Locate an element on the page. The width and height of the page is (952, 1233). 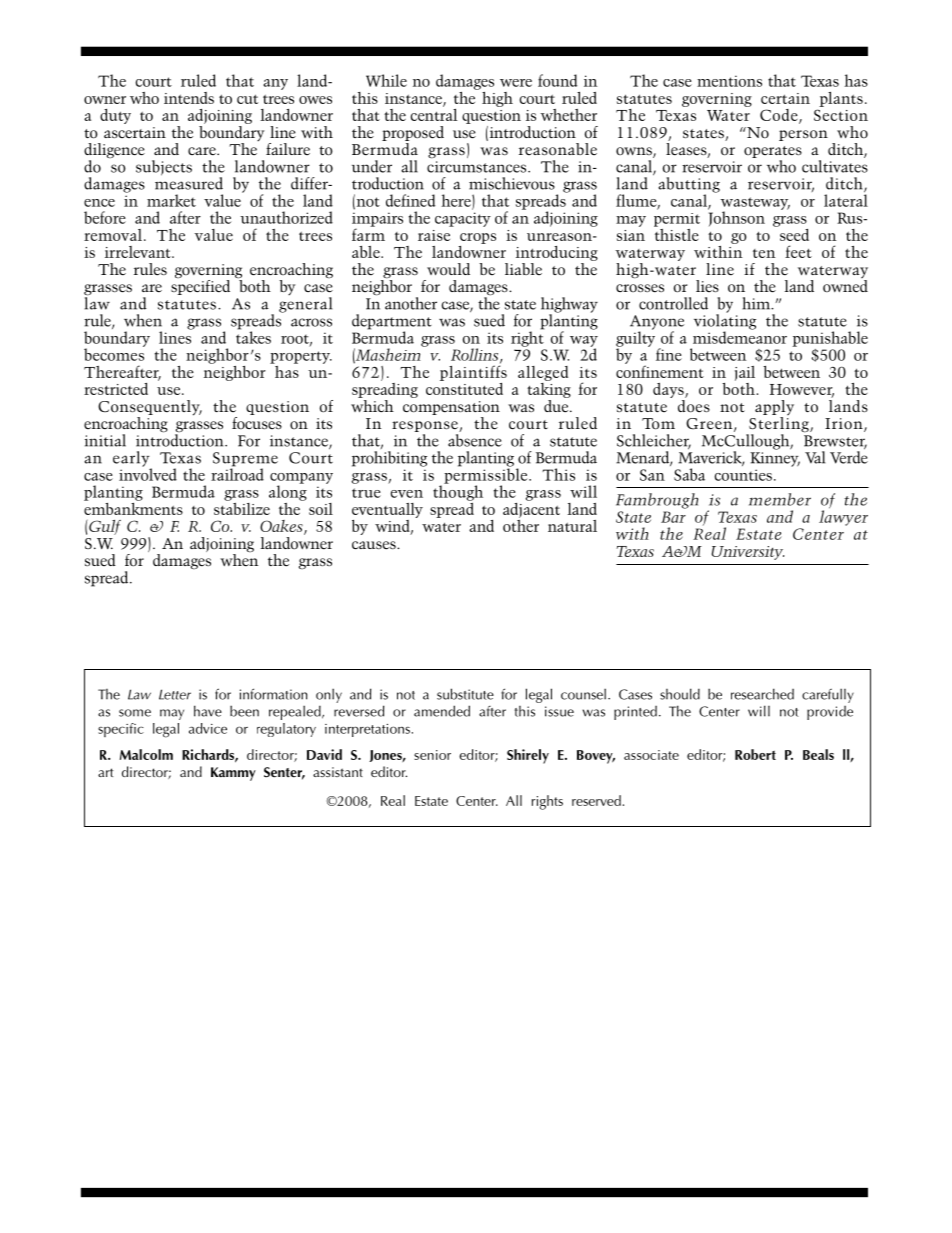
takes is located at coordinates (253, 336).
